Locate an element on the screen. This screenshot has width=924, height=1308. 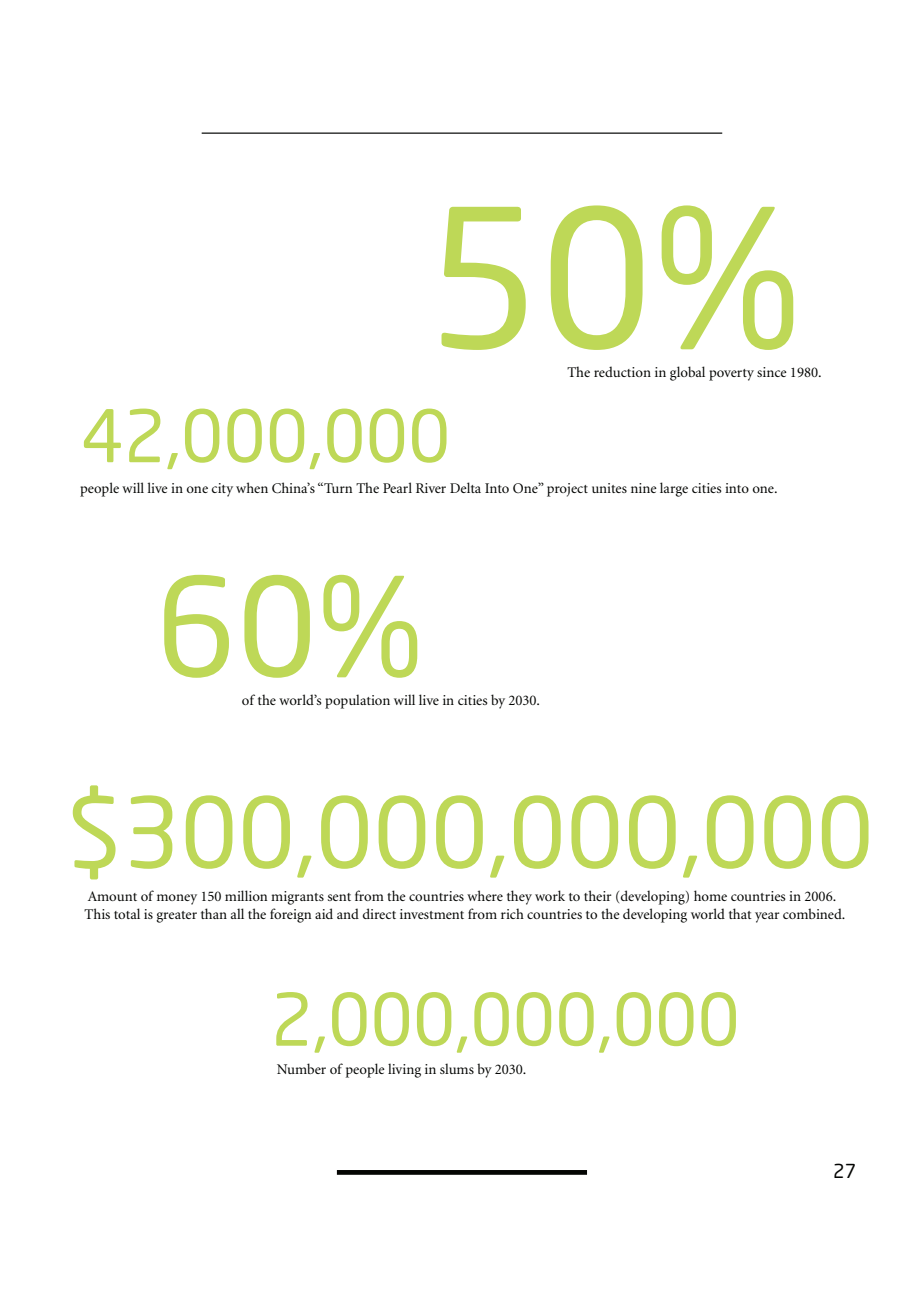
where is located at coordinates (485, 895).
